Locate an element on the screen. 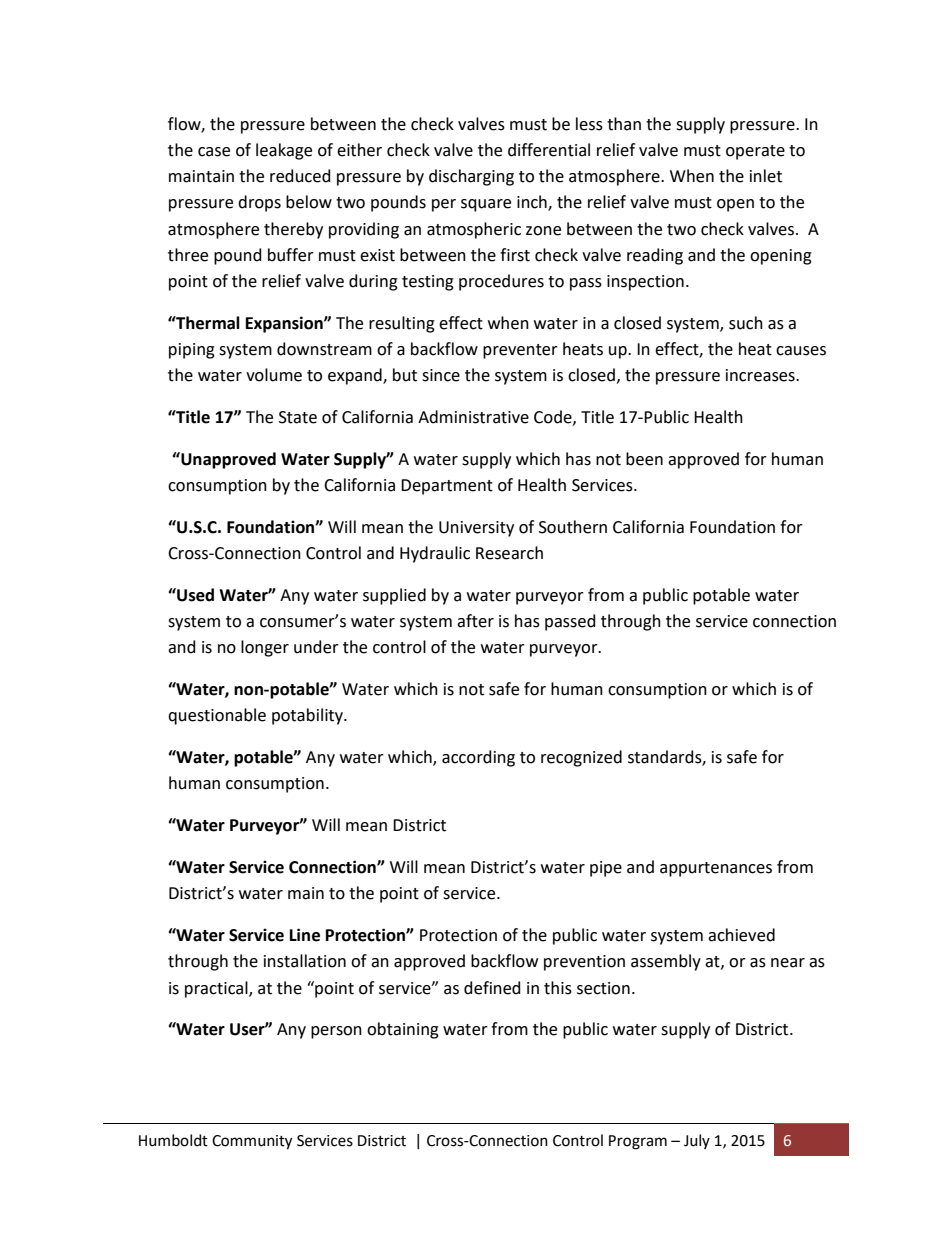  discharging is located at coordinates (471, 177).
